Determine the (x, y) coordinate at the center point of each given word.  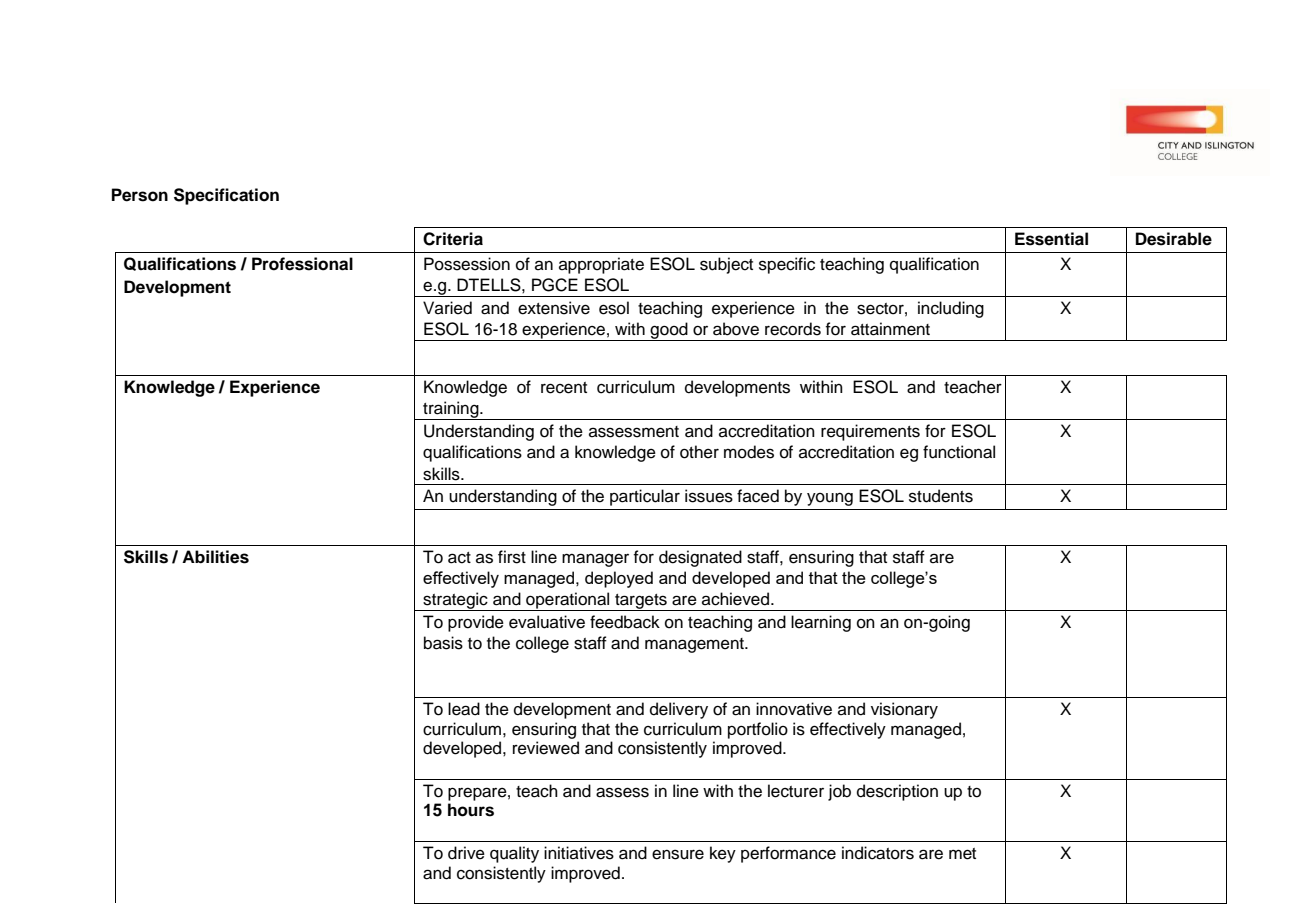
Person (140, 195)
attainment (890, 329)
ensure (678, 854)
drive (466, 853)
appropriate (601, 265)
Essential (1051, 239)
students (941, 496)
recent (564, 388)
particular (645, 497)
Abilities (215, 557)
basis (443, 643)
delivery (679, 710)
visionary (904, 710)
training (451, 410)
